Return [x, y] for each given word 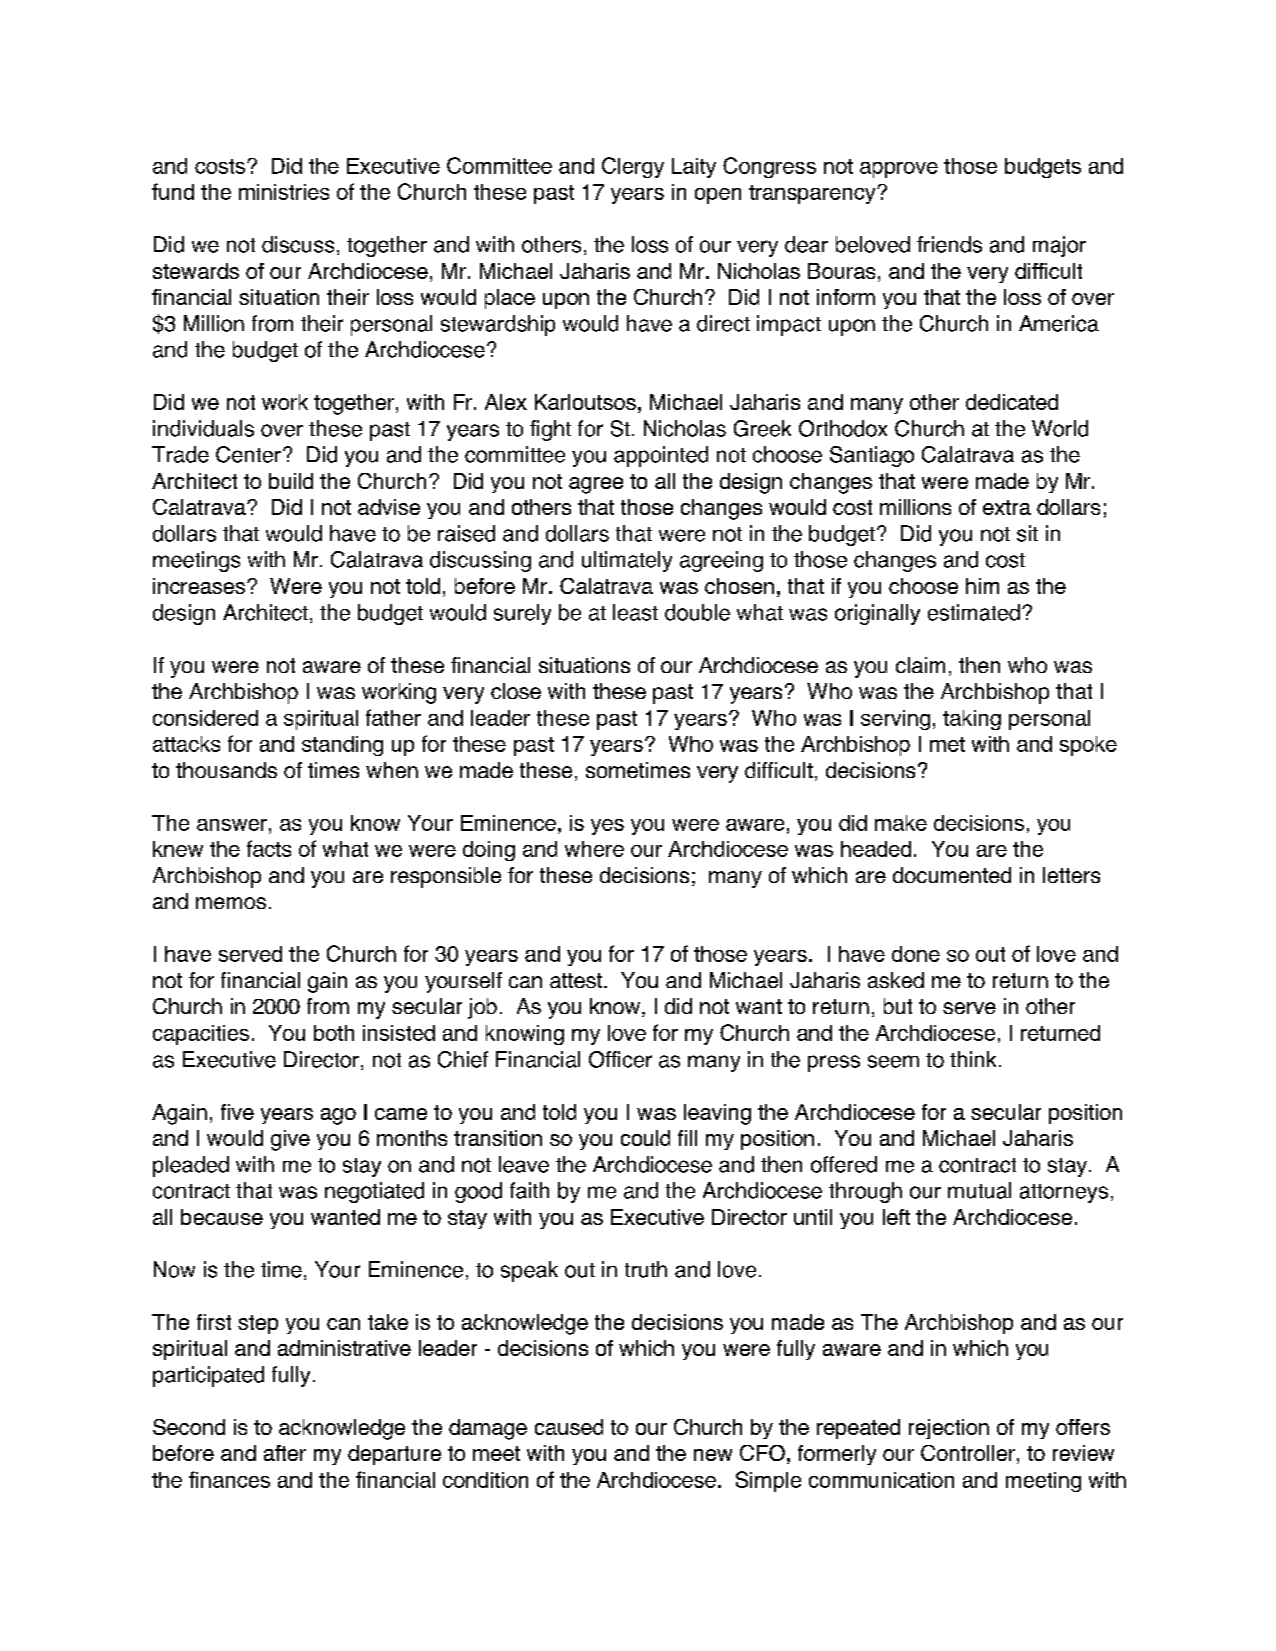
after [285, 1453]
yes [607, 827]
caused [569, 1427]
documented [952, 875]
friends [949, 244]
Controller [968, 1453]
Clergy [633, 167]
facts [269, 848]
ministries [284, 192]
